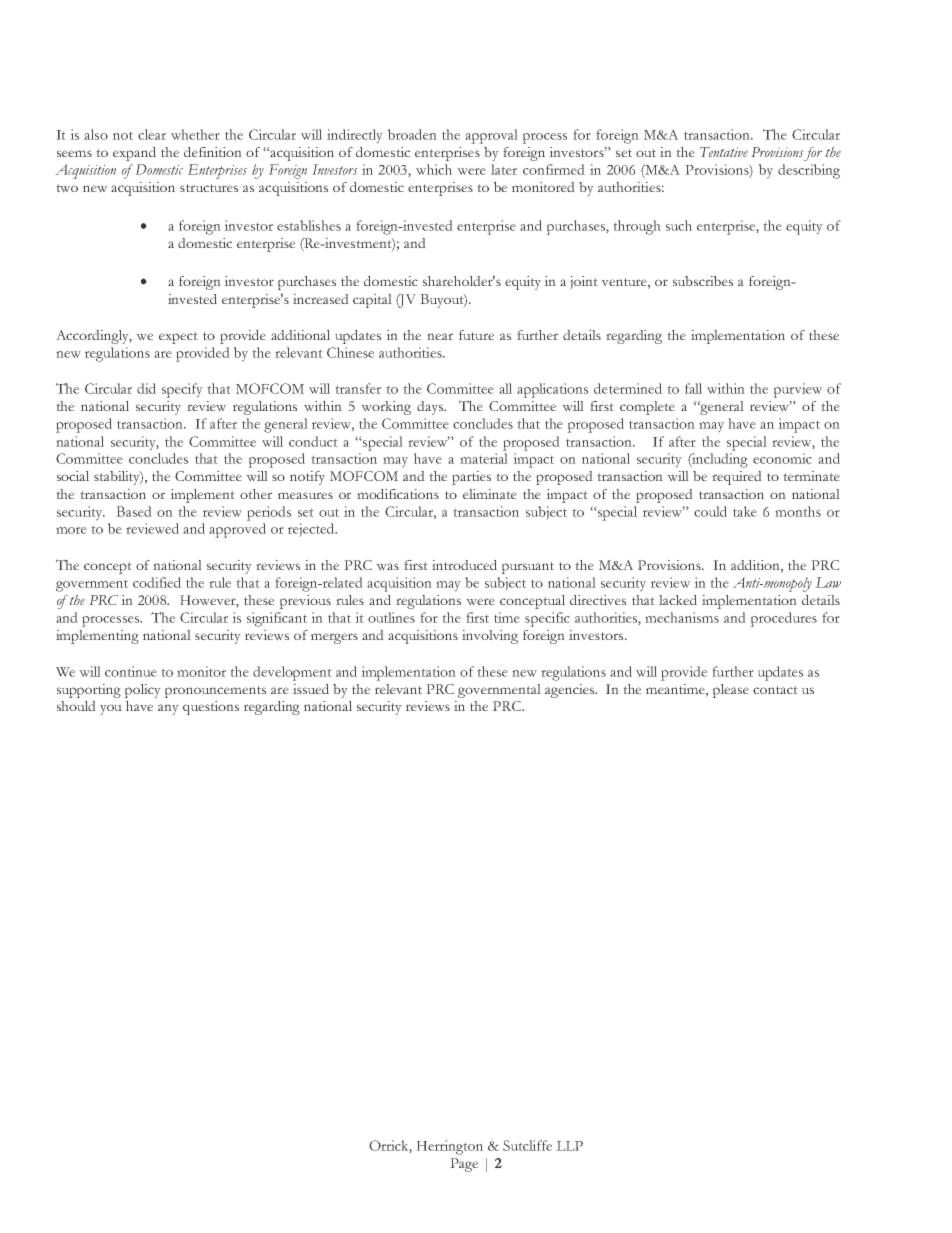 The width and height of the screenshot is (952, 1233). Describe the element at coordinates (134, 154) in the screenshot. I see `expand` at that location.
